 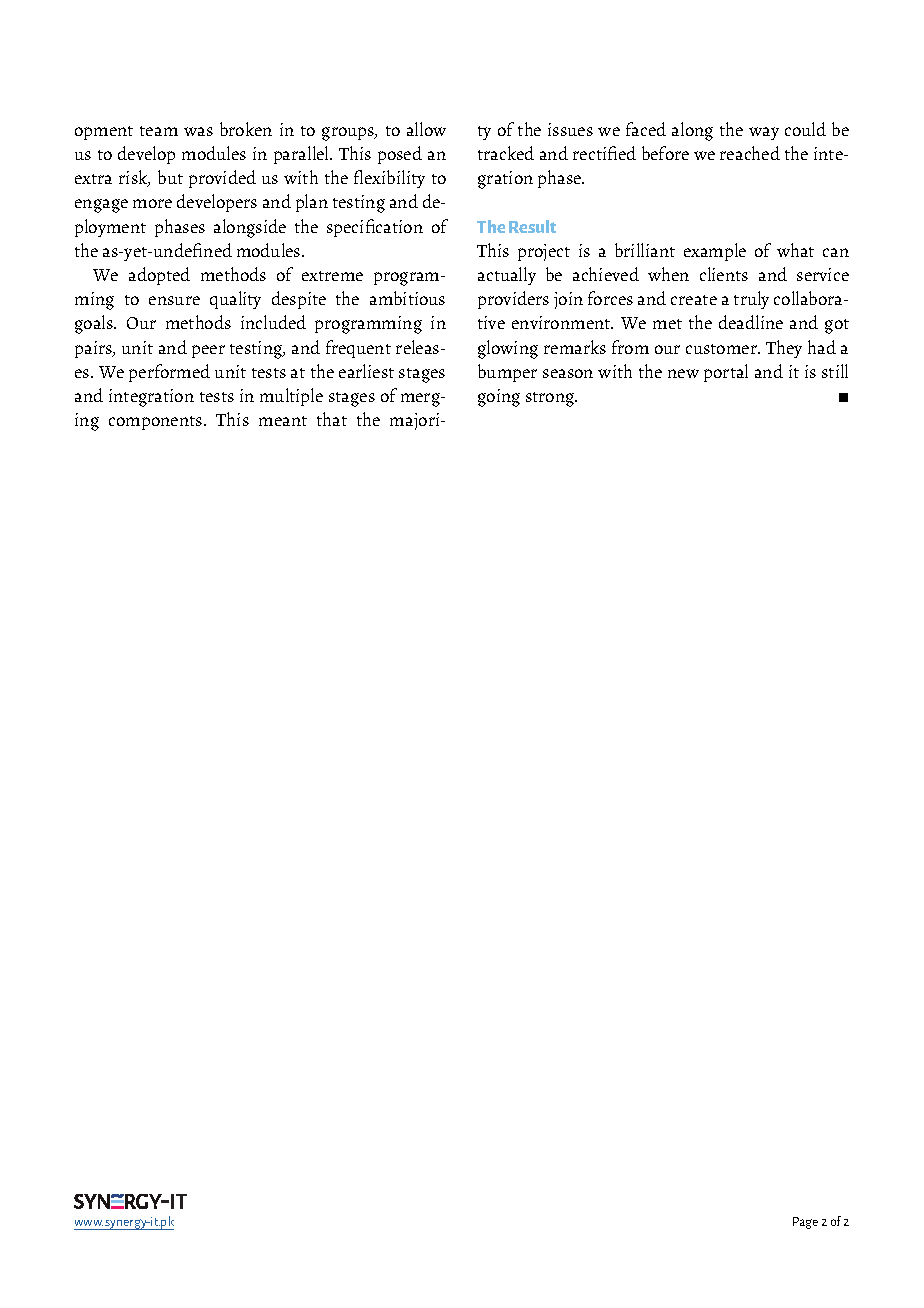 I want to click on but, so click(x=170, y=177).
